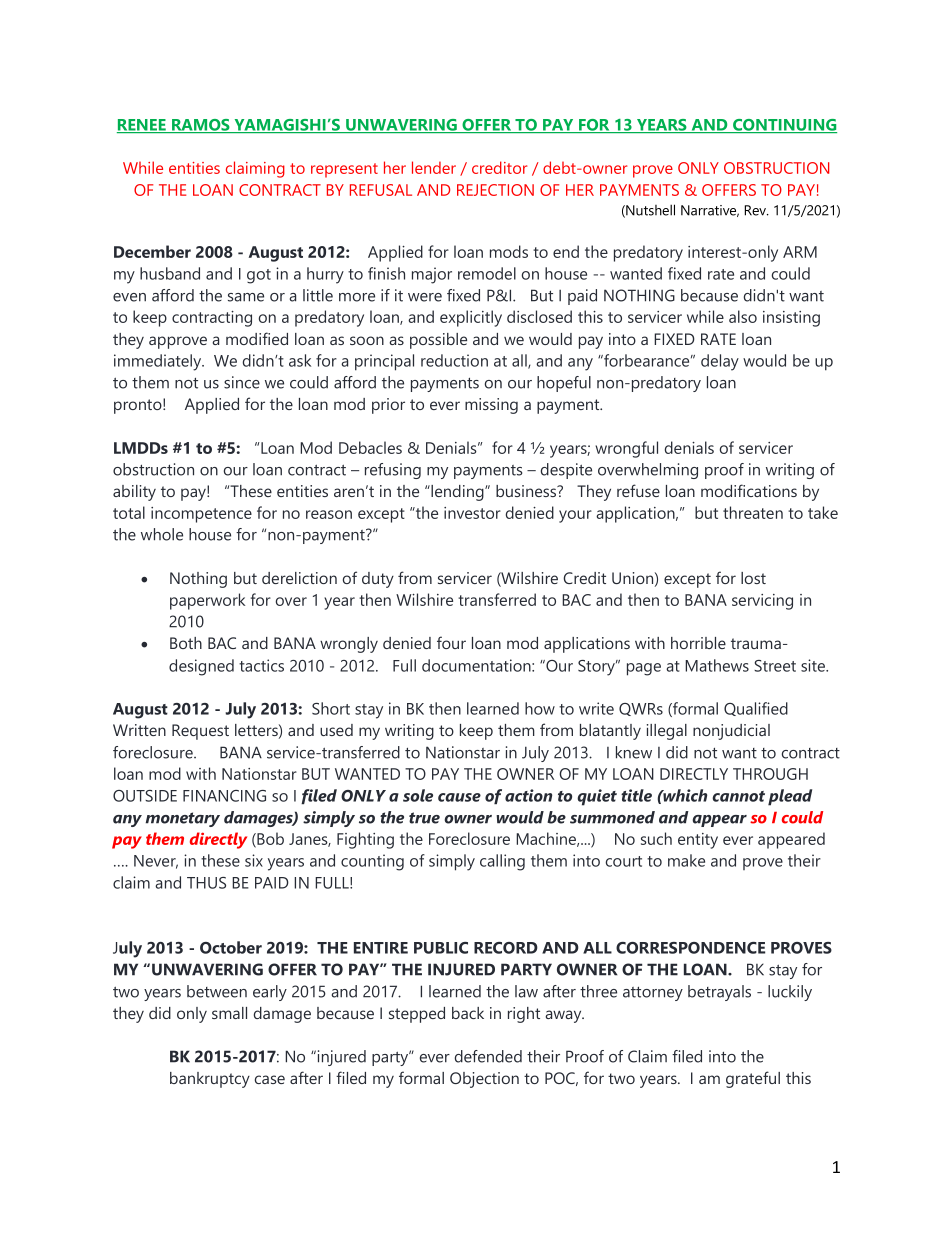 Image resolution: width=952 pixels, height=1233 pixels. Describe the element at coordinates (210, 1080) in the document. I see `bankruptcy` at that location.
